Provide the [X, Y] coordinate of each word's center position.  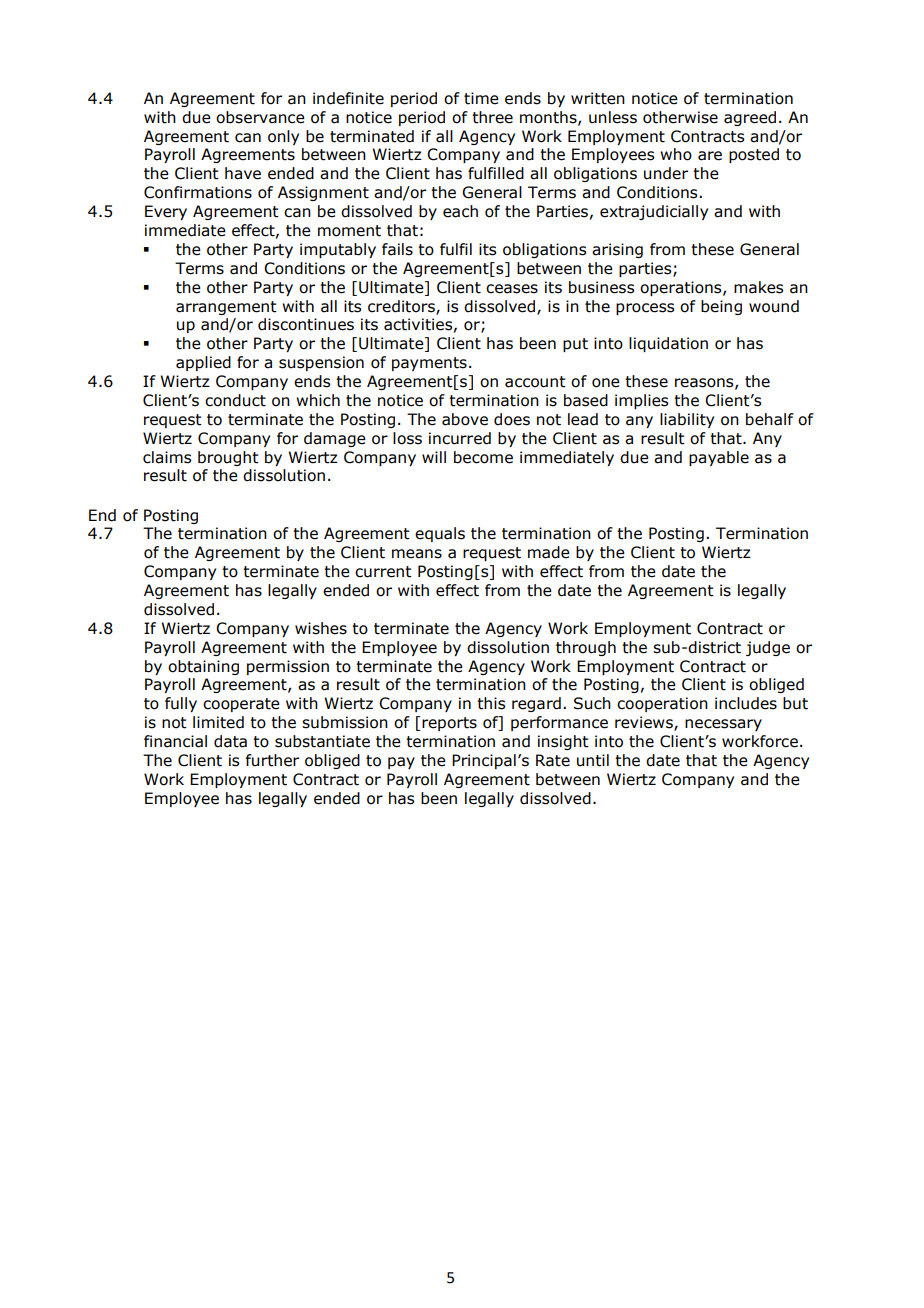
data [230, 741]
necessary [723, 725]
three [492, 117]
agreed [750, 118]
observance [260, 117]
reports [449, 724]
